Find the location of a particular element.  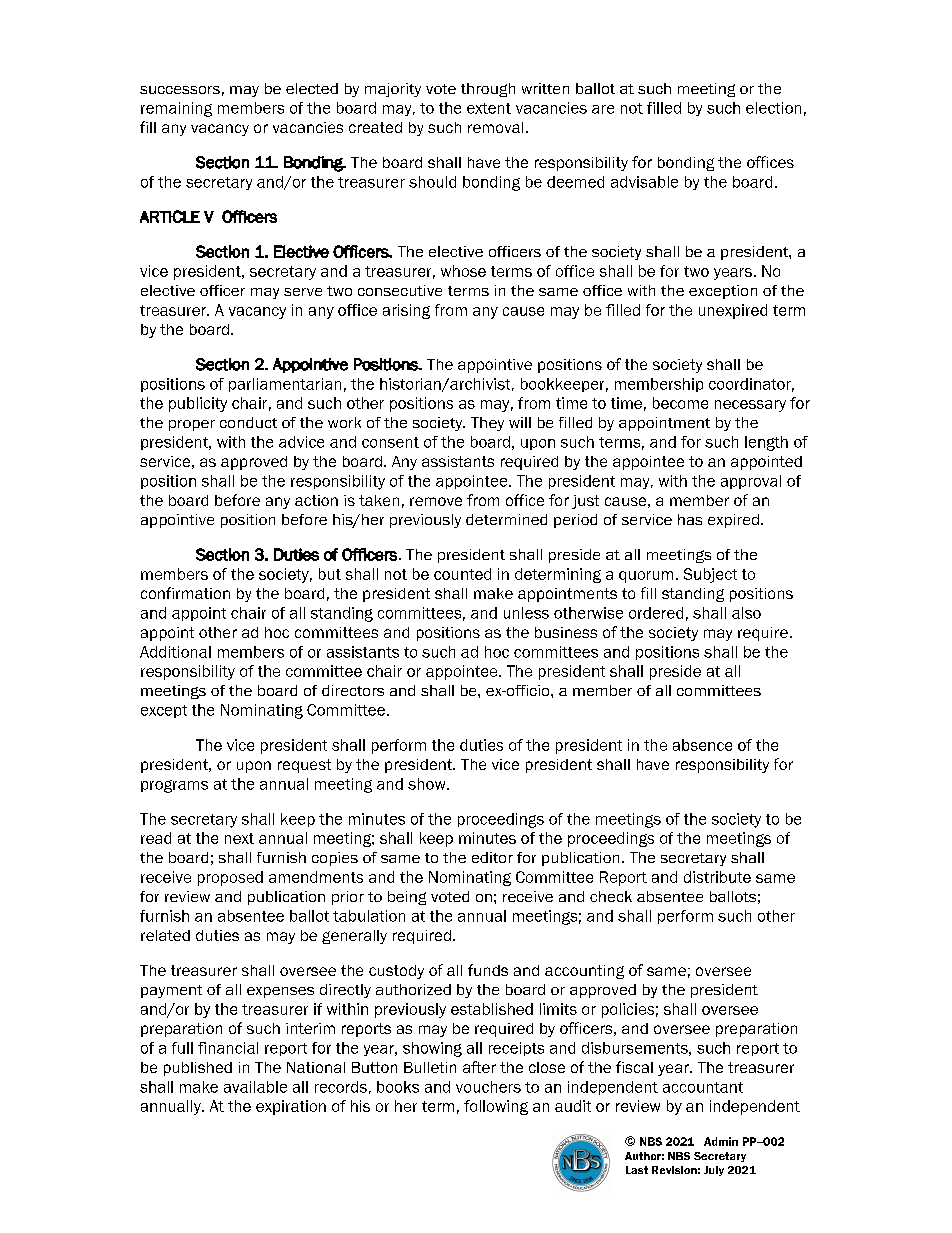

remaining is located at coordinates (176, 109).
